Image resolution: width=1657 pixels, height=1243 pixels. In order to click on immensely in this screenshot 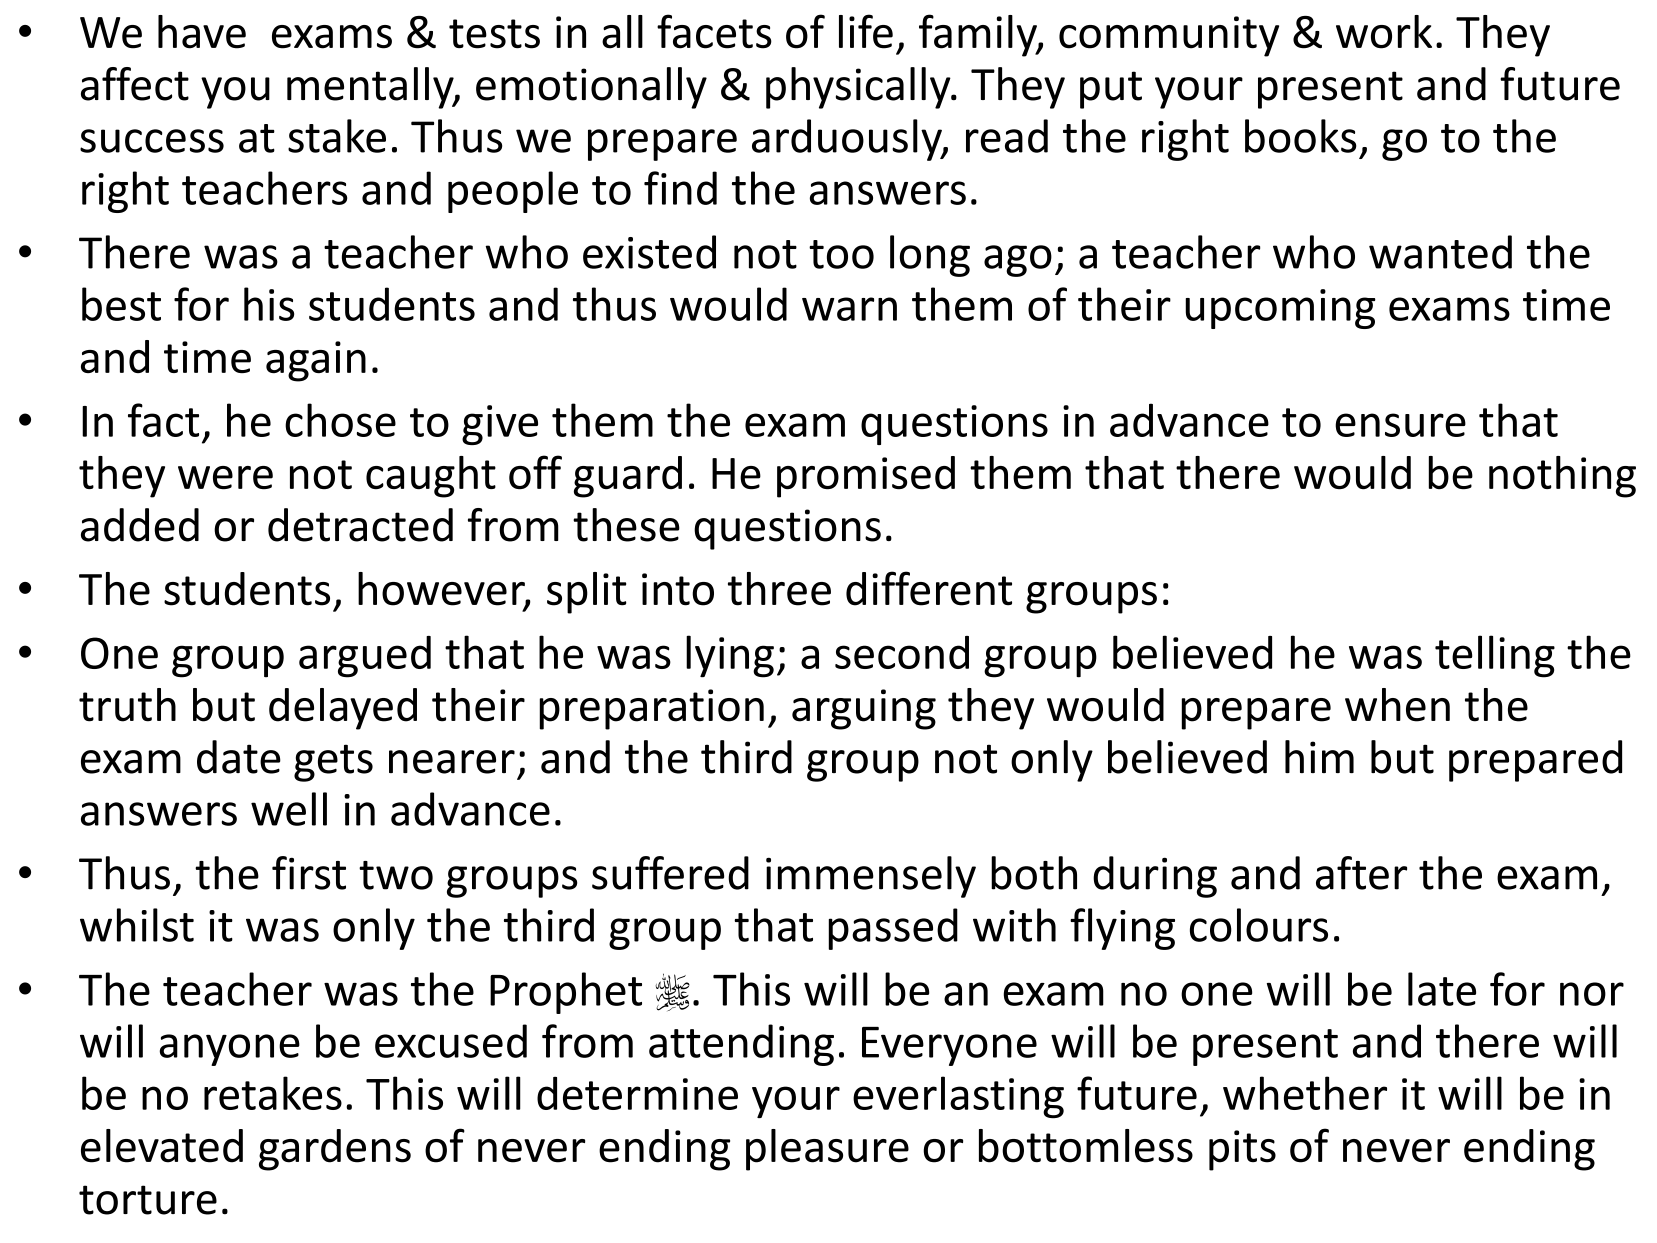, I will do `click(871, 877)`.
